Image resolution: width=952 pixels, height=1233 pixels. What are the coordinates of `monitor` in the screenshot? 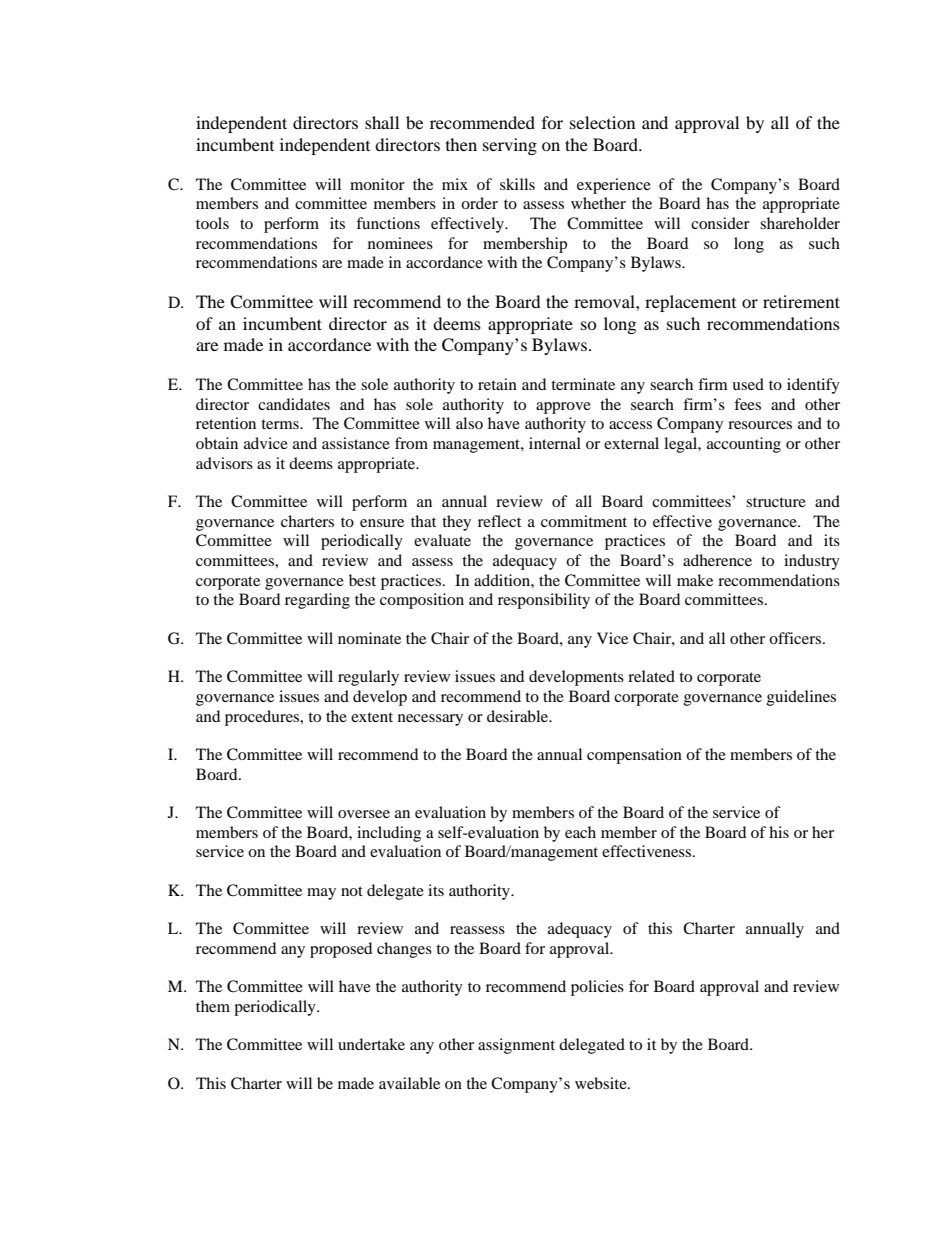 It's located at (377, 184).
